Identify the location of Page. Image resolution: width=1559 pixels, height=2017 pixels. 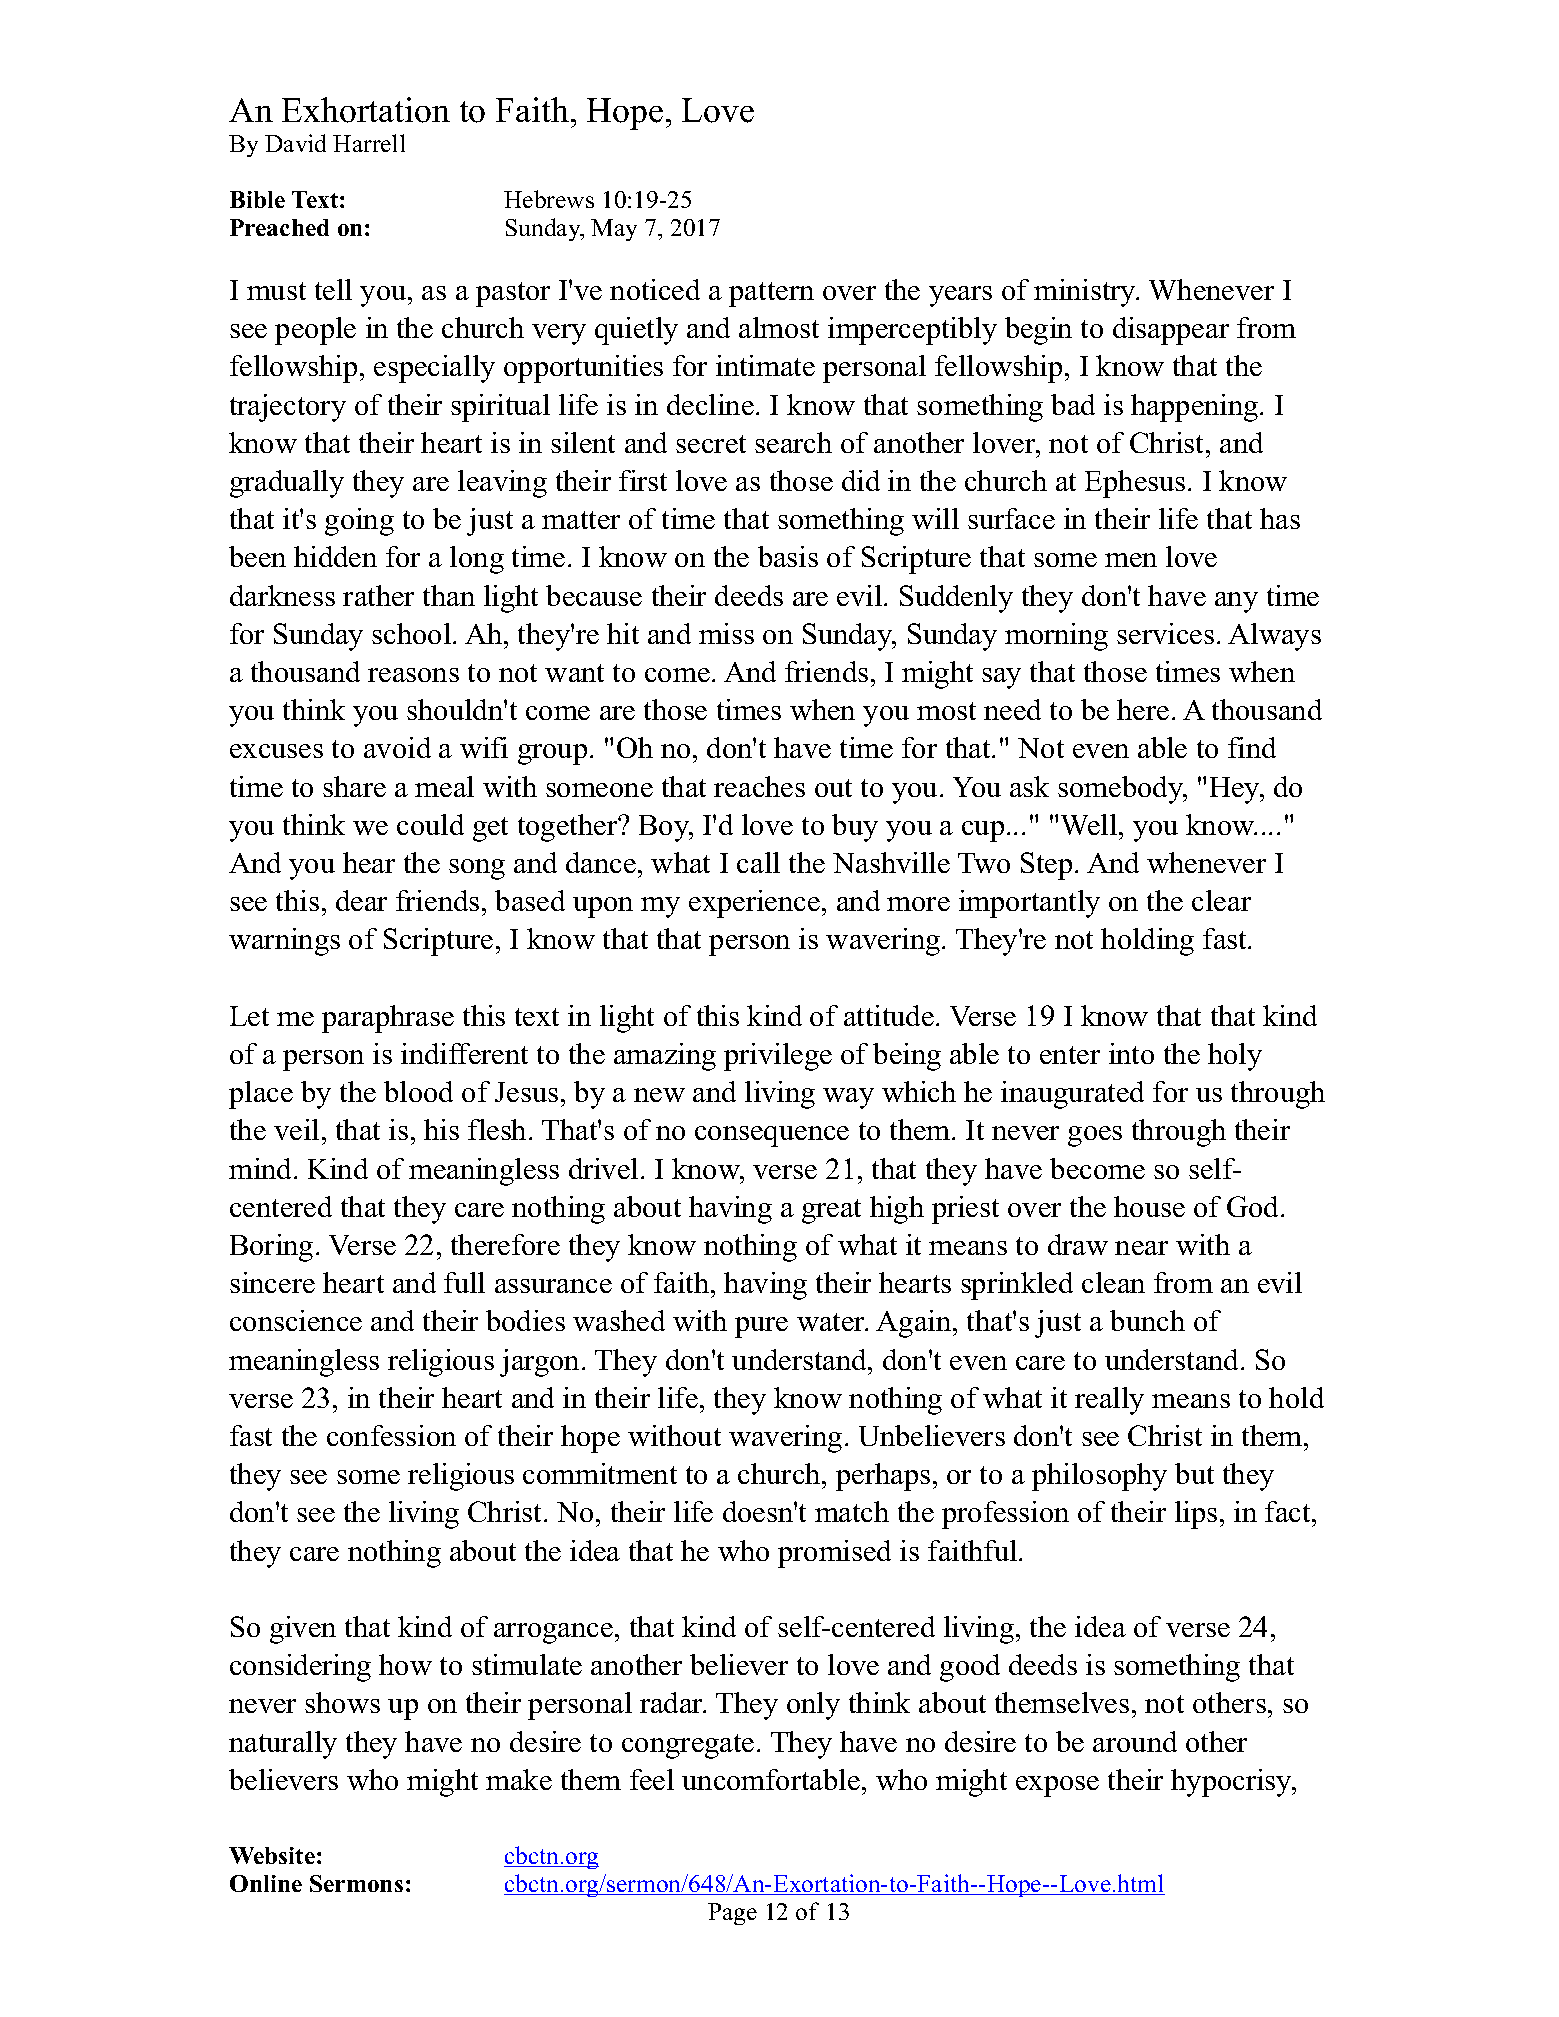
(732, 1914).
